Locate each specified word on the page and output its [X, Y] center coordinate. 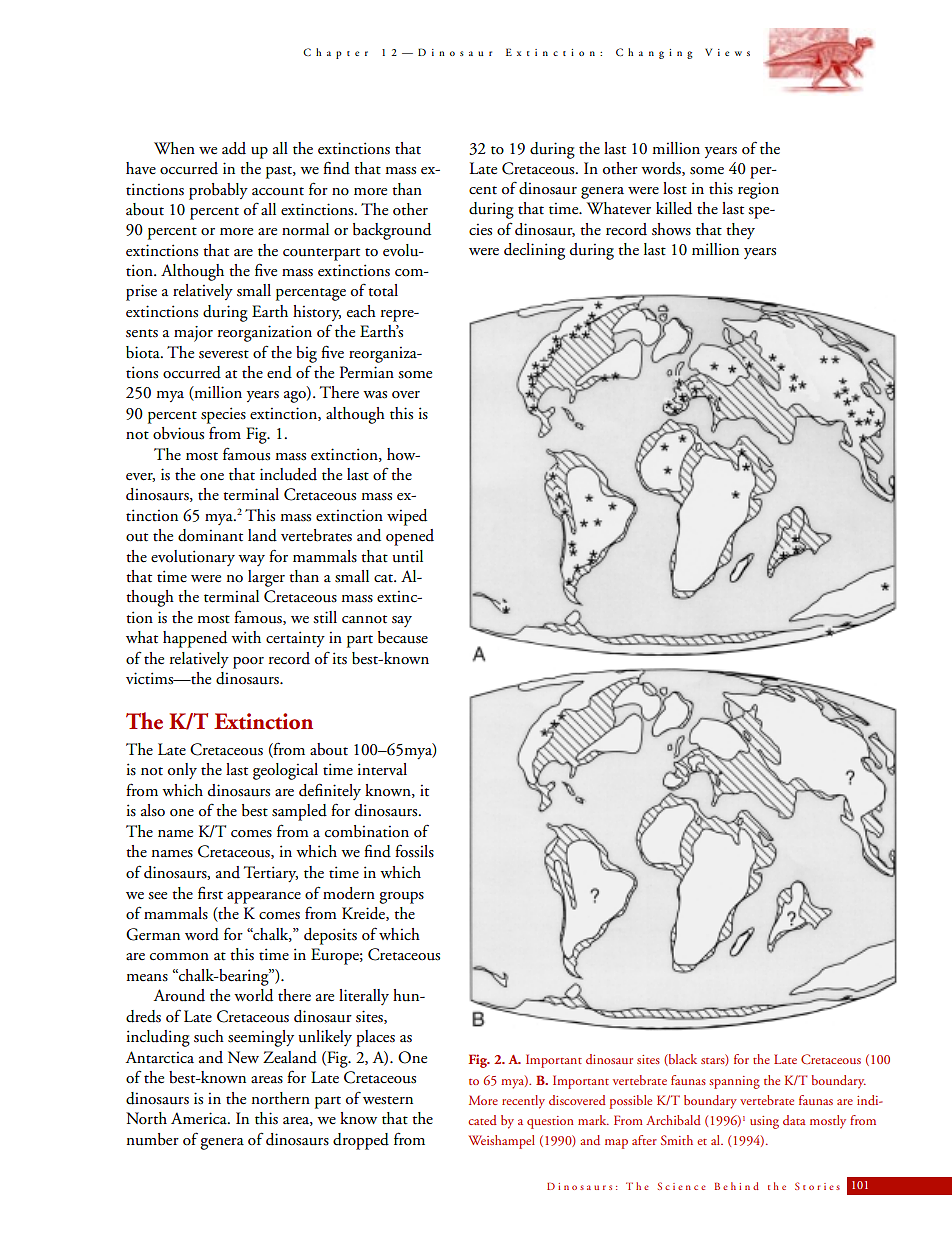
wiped [407, 517]
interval [382, 769]
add [234, 148]
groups [401, 898]
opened [410, 537]
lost [675, 188]
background [392, 231]
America [200, 1118]
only [182, 771]
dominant [210, 535]
